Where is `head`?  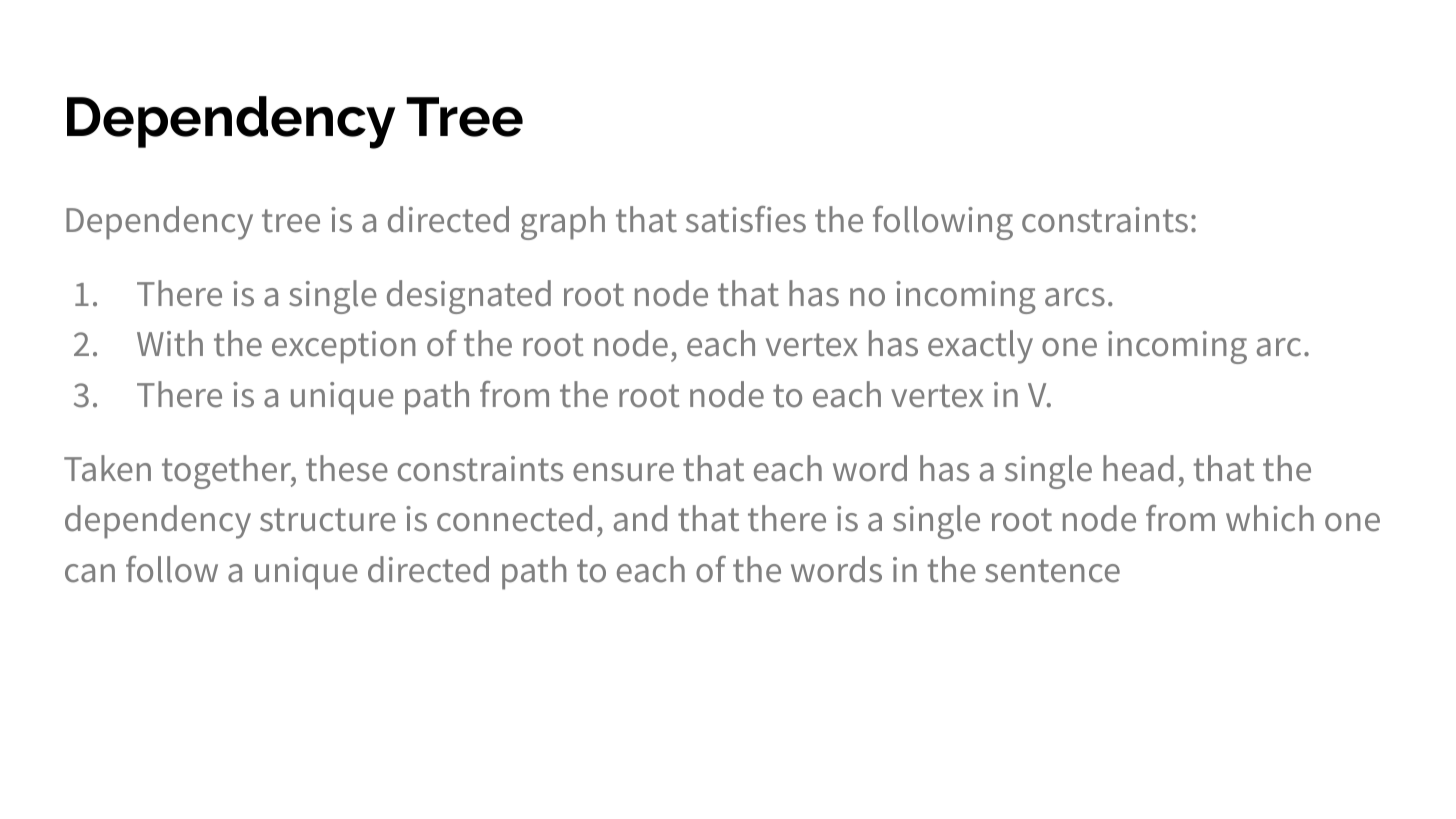 head is located at coordinates (1138, 468).
